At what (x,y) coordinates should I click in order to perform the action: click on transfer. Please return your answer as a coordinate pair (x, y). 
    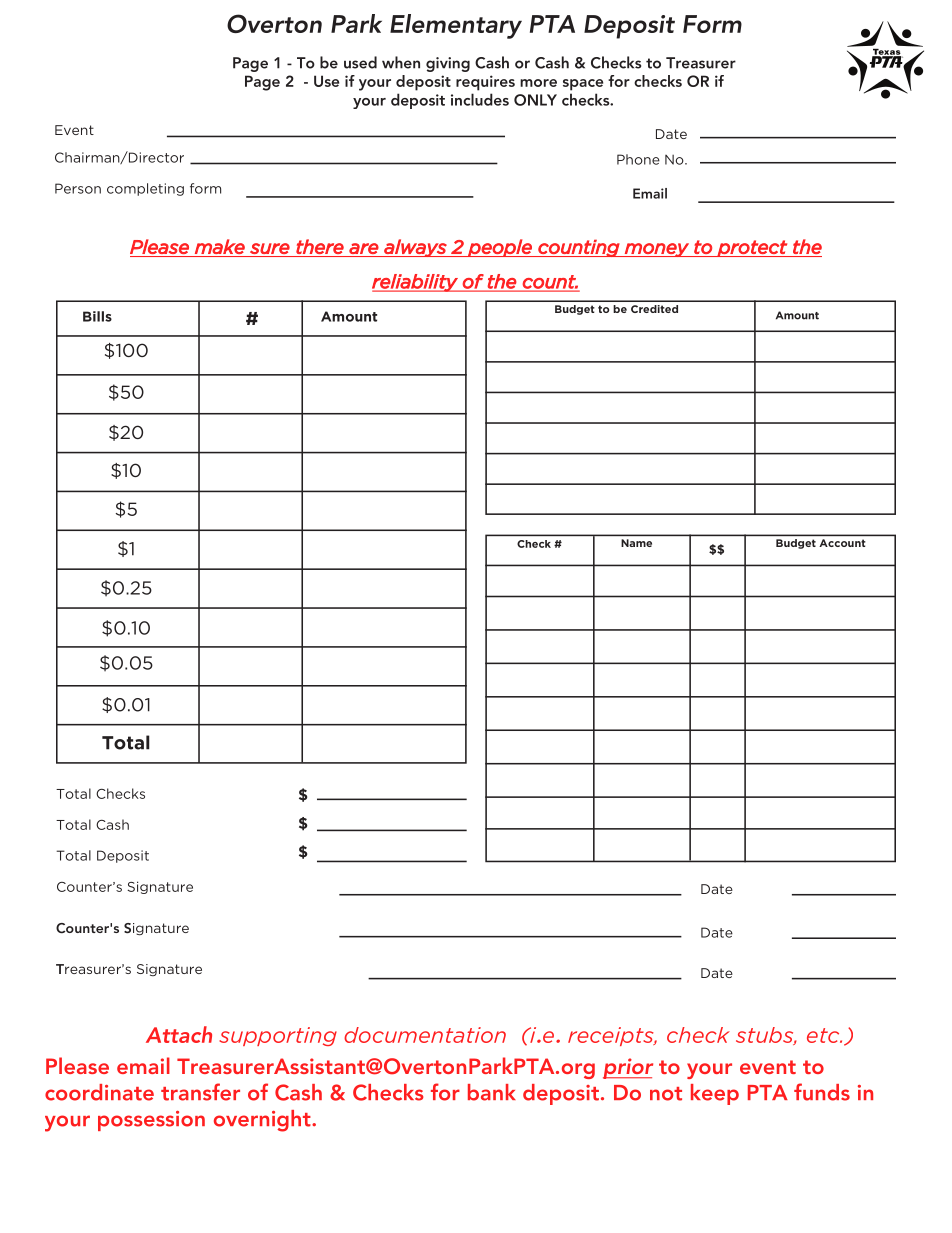
    Looking at the image, I should click on (200, 1092).
